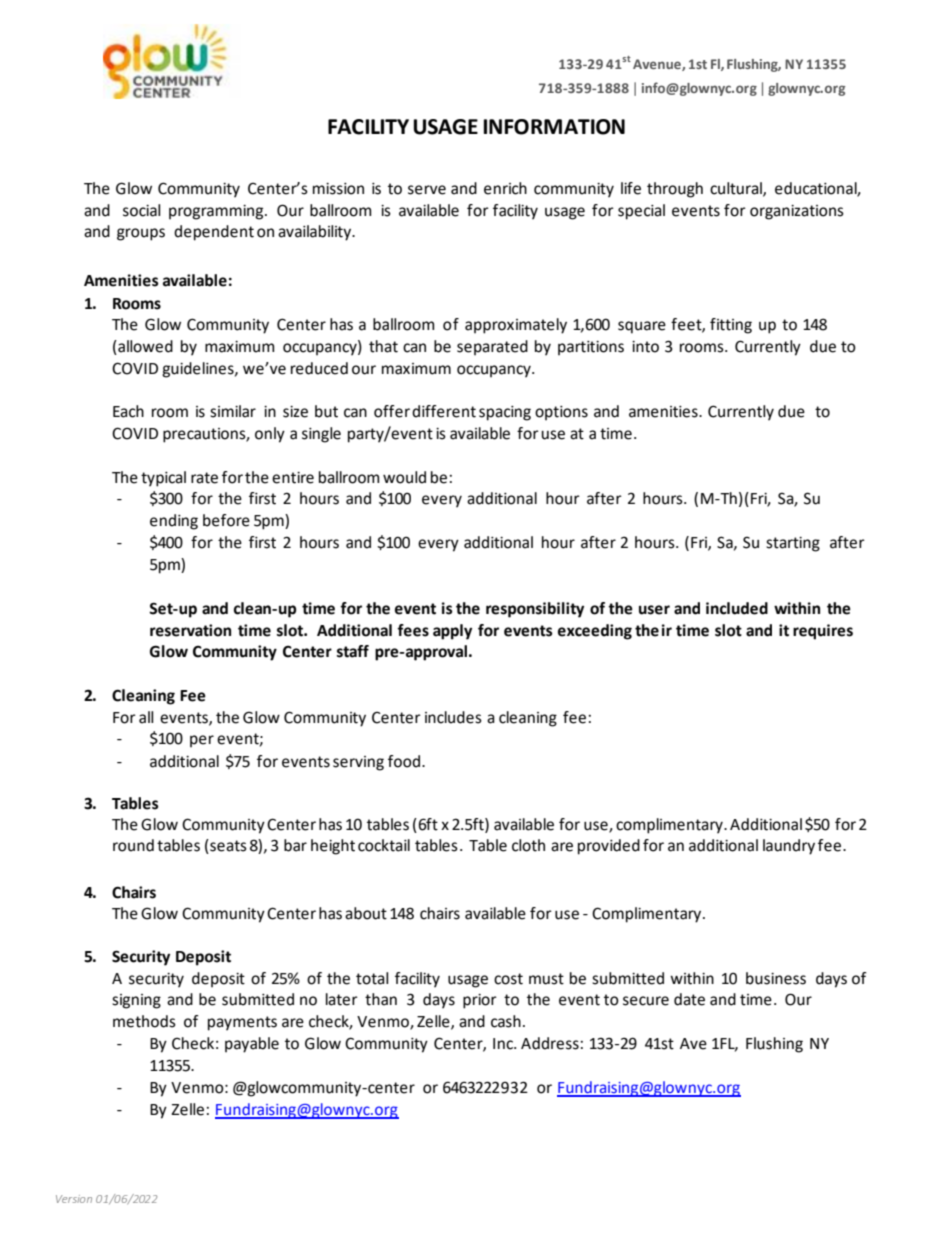 The image size is (952, 1233). I want to click on food, so click(405, 761).
